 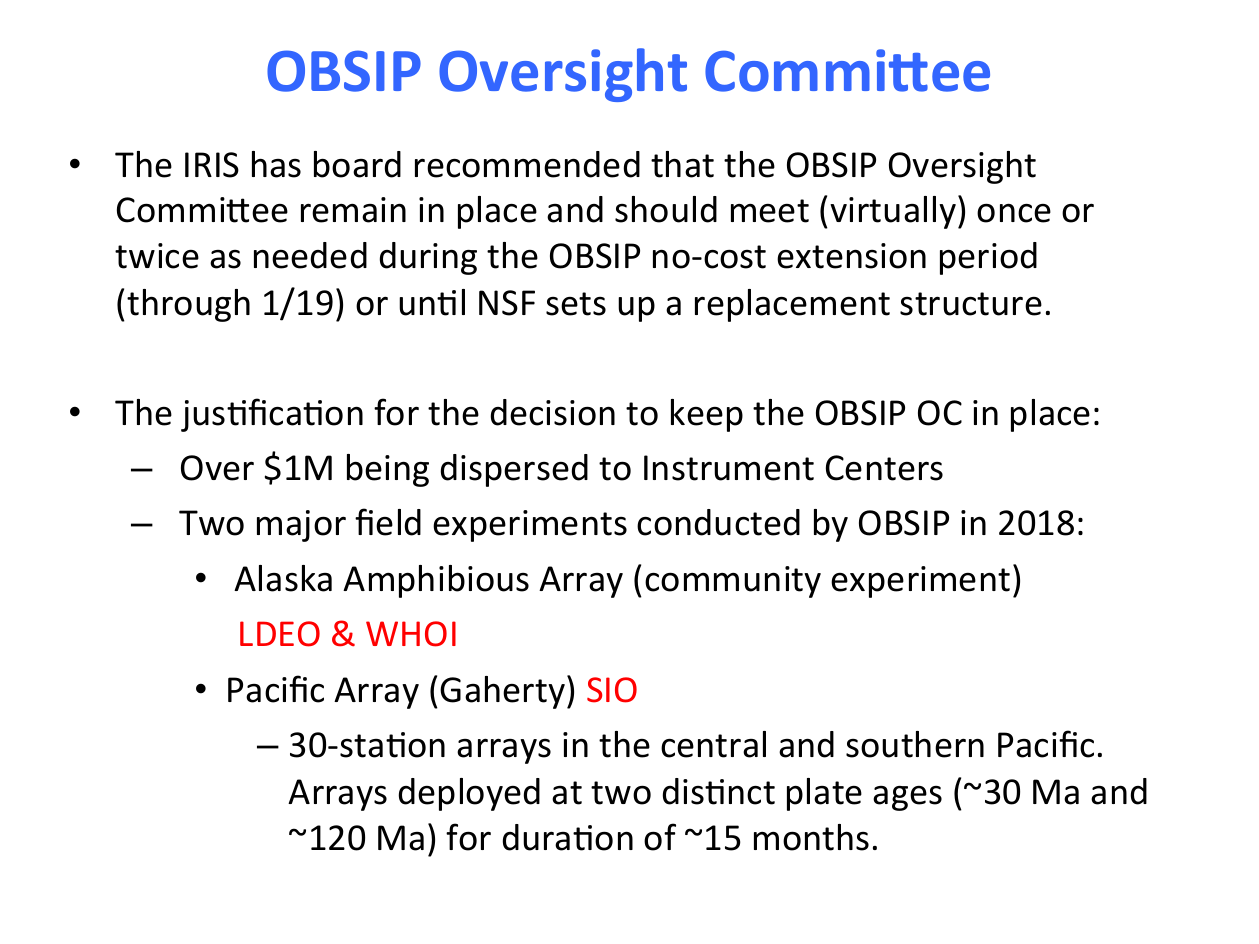 I want to click on central, so click(x=713, y=744).
